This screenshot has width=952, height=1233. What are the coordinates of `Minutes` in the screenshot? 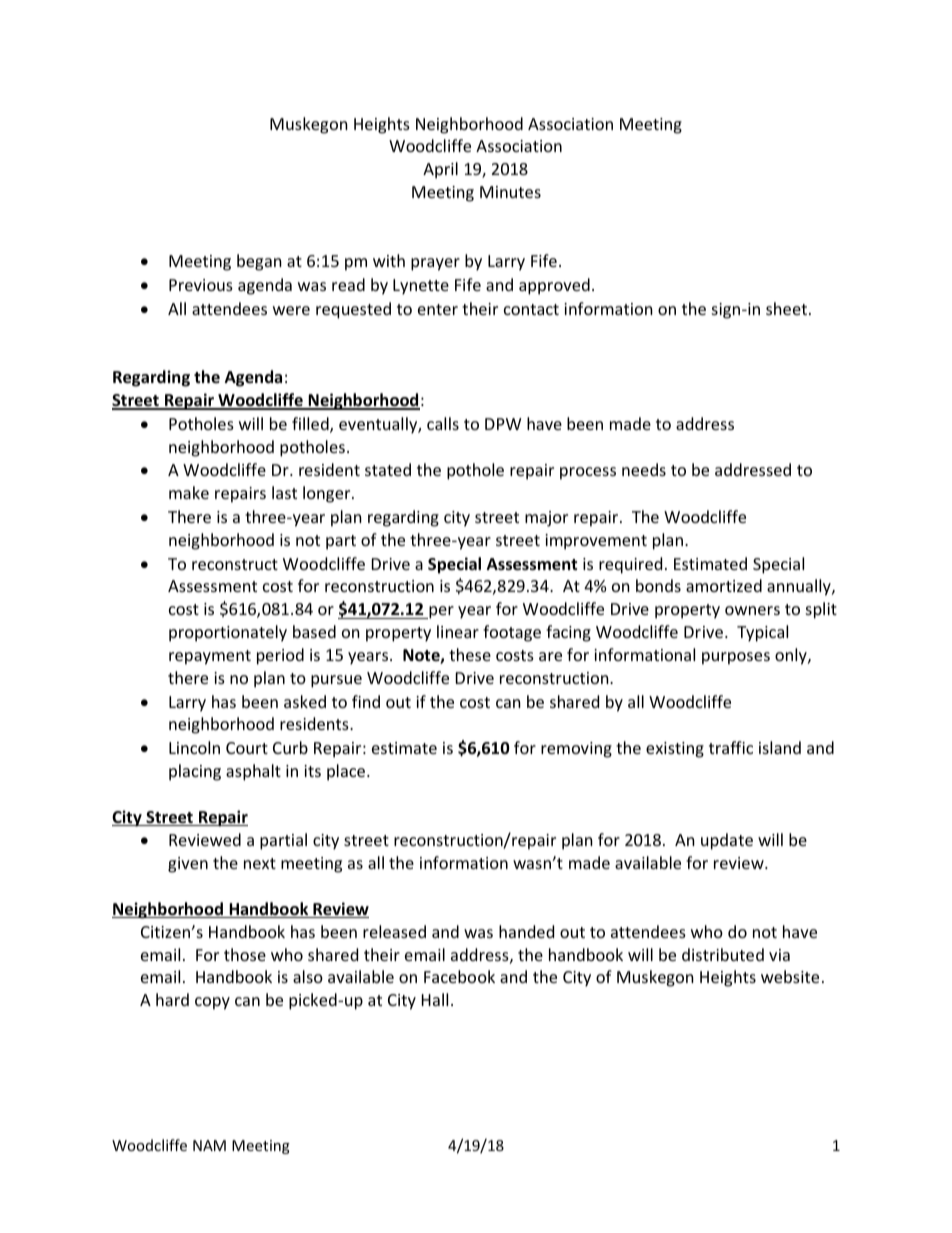 It's located at (510, 192).
